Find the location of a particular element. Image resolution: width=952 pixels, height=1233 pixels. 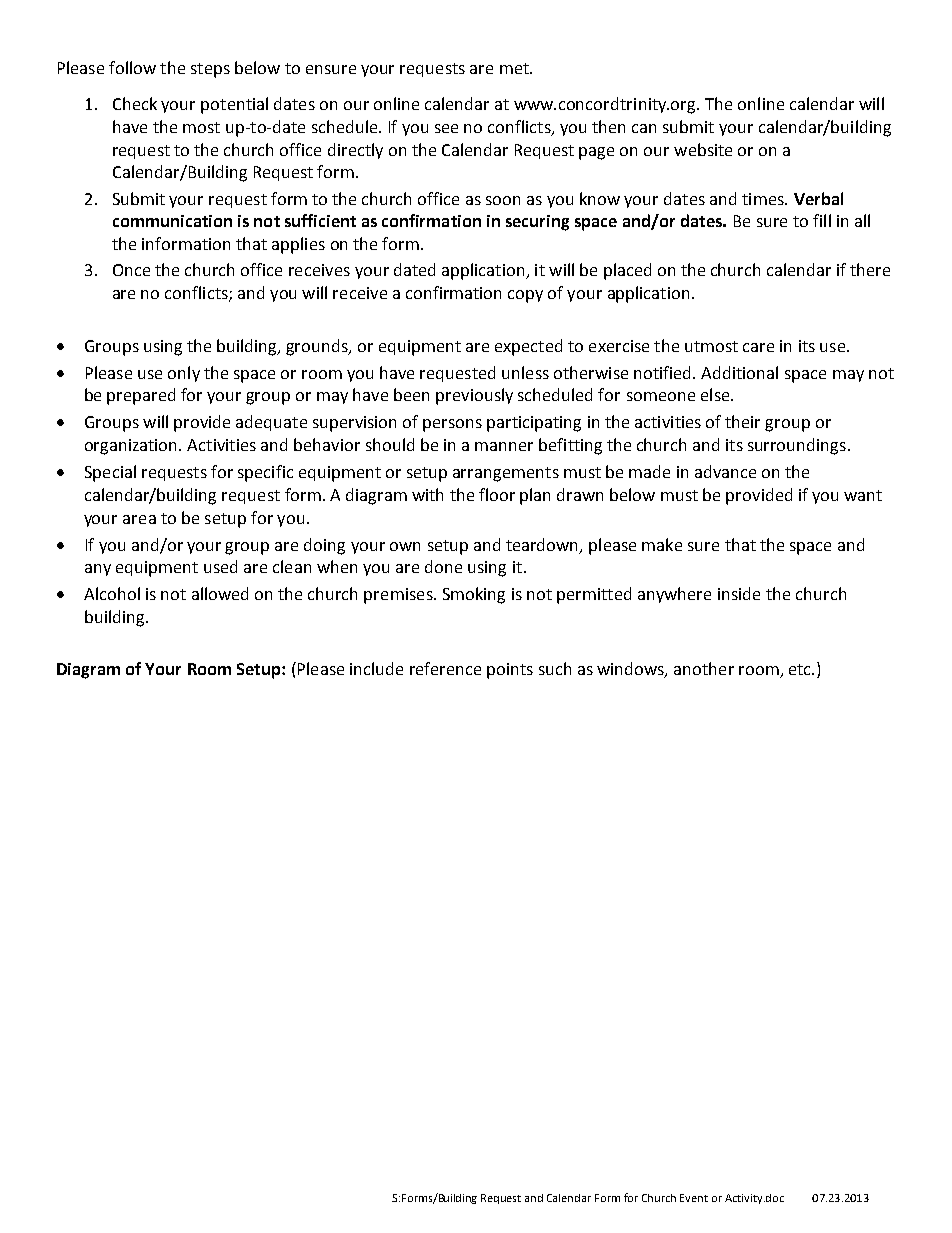

another is located at coordinates (704, 668).
